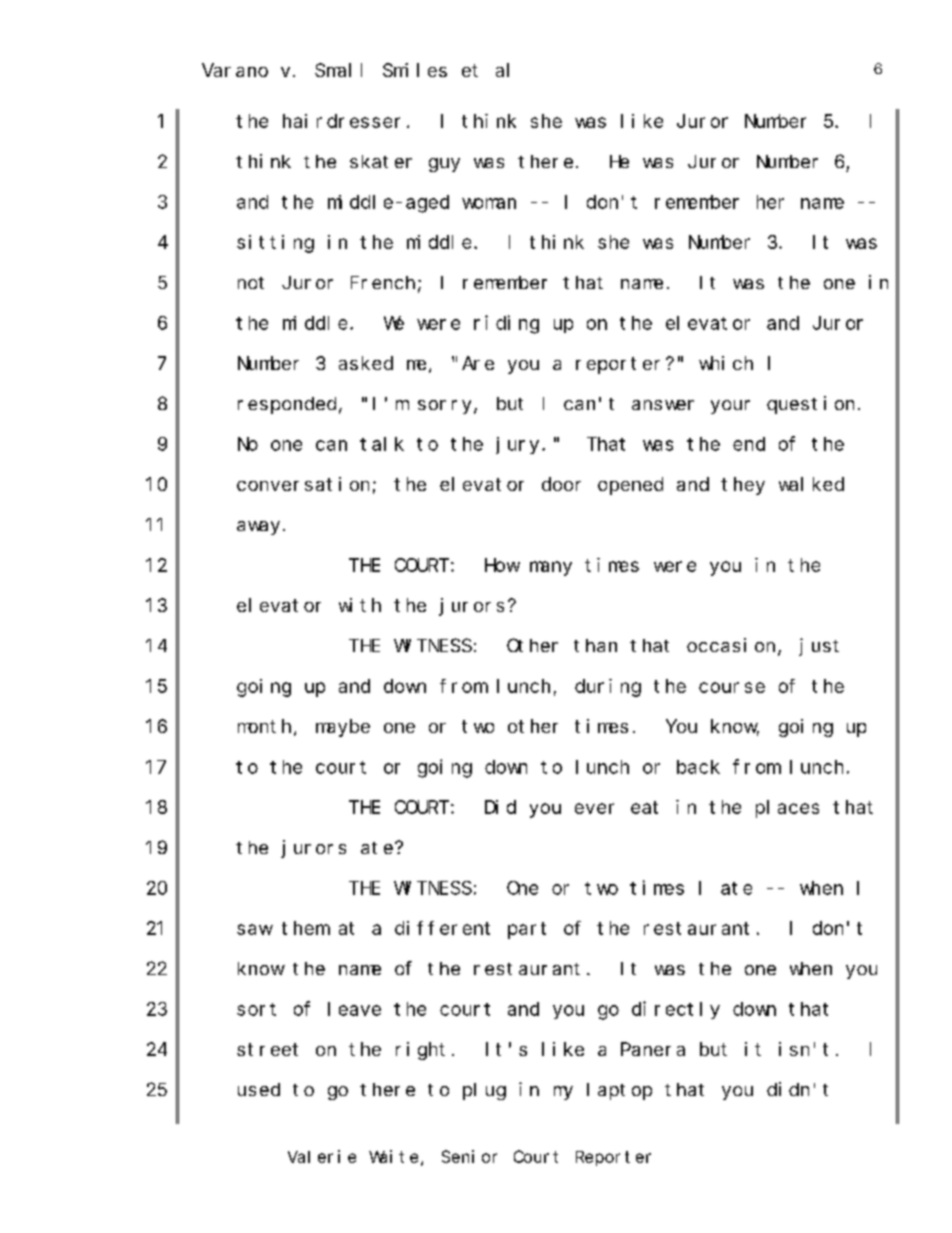 This screenshot has height=1233, width=952. Describe the element at coordinates (322, 1156) in the screenshot. I see `Valerie` at that location.
